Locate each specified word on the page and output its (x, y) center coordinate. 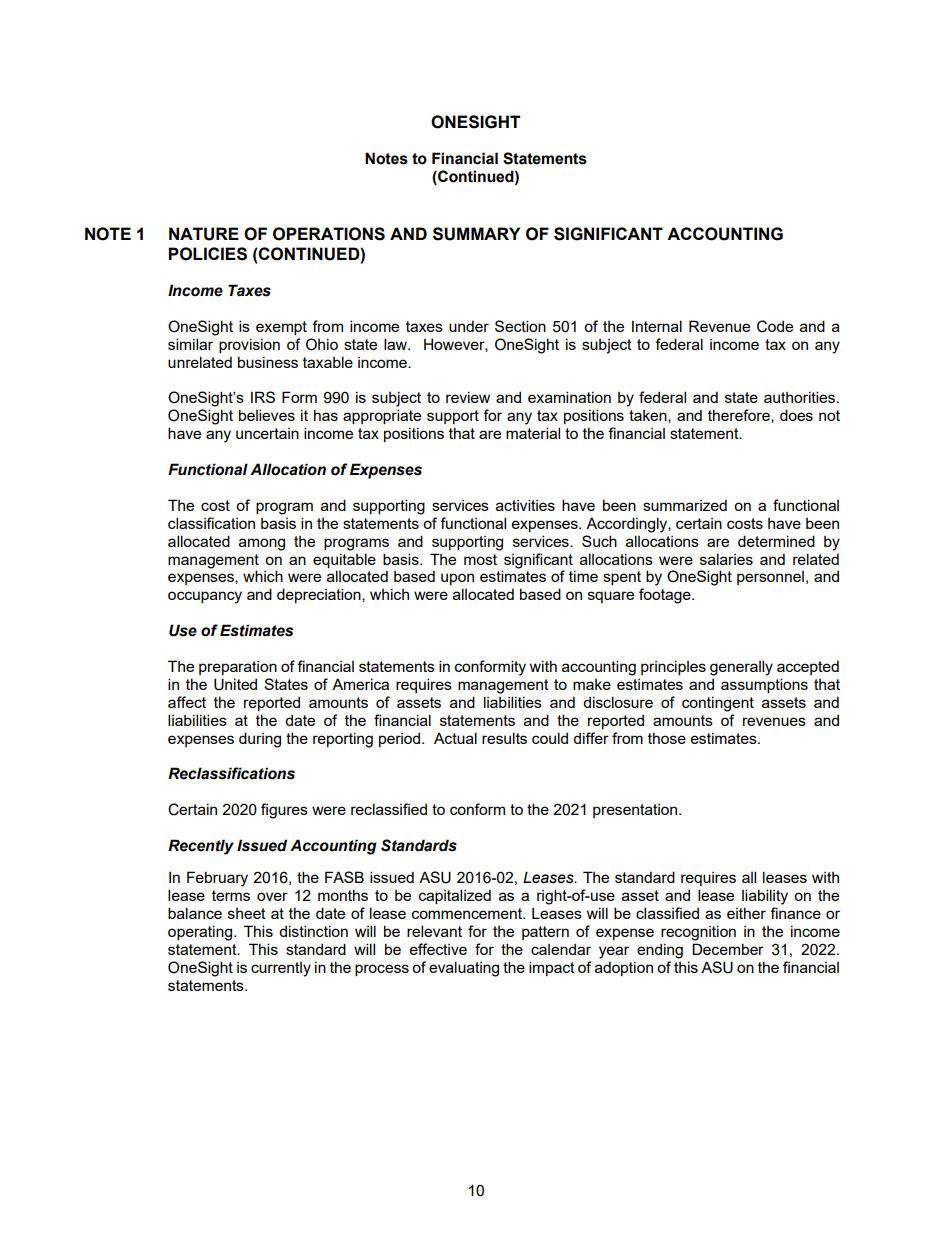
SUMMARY (476, 234)
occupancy (205, 597)
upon (457, 579)
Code (775, 326)
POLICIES (207, 254)
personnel (770, 578)
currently (281, 969)
